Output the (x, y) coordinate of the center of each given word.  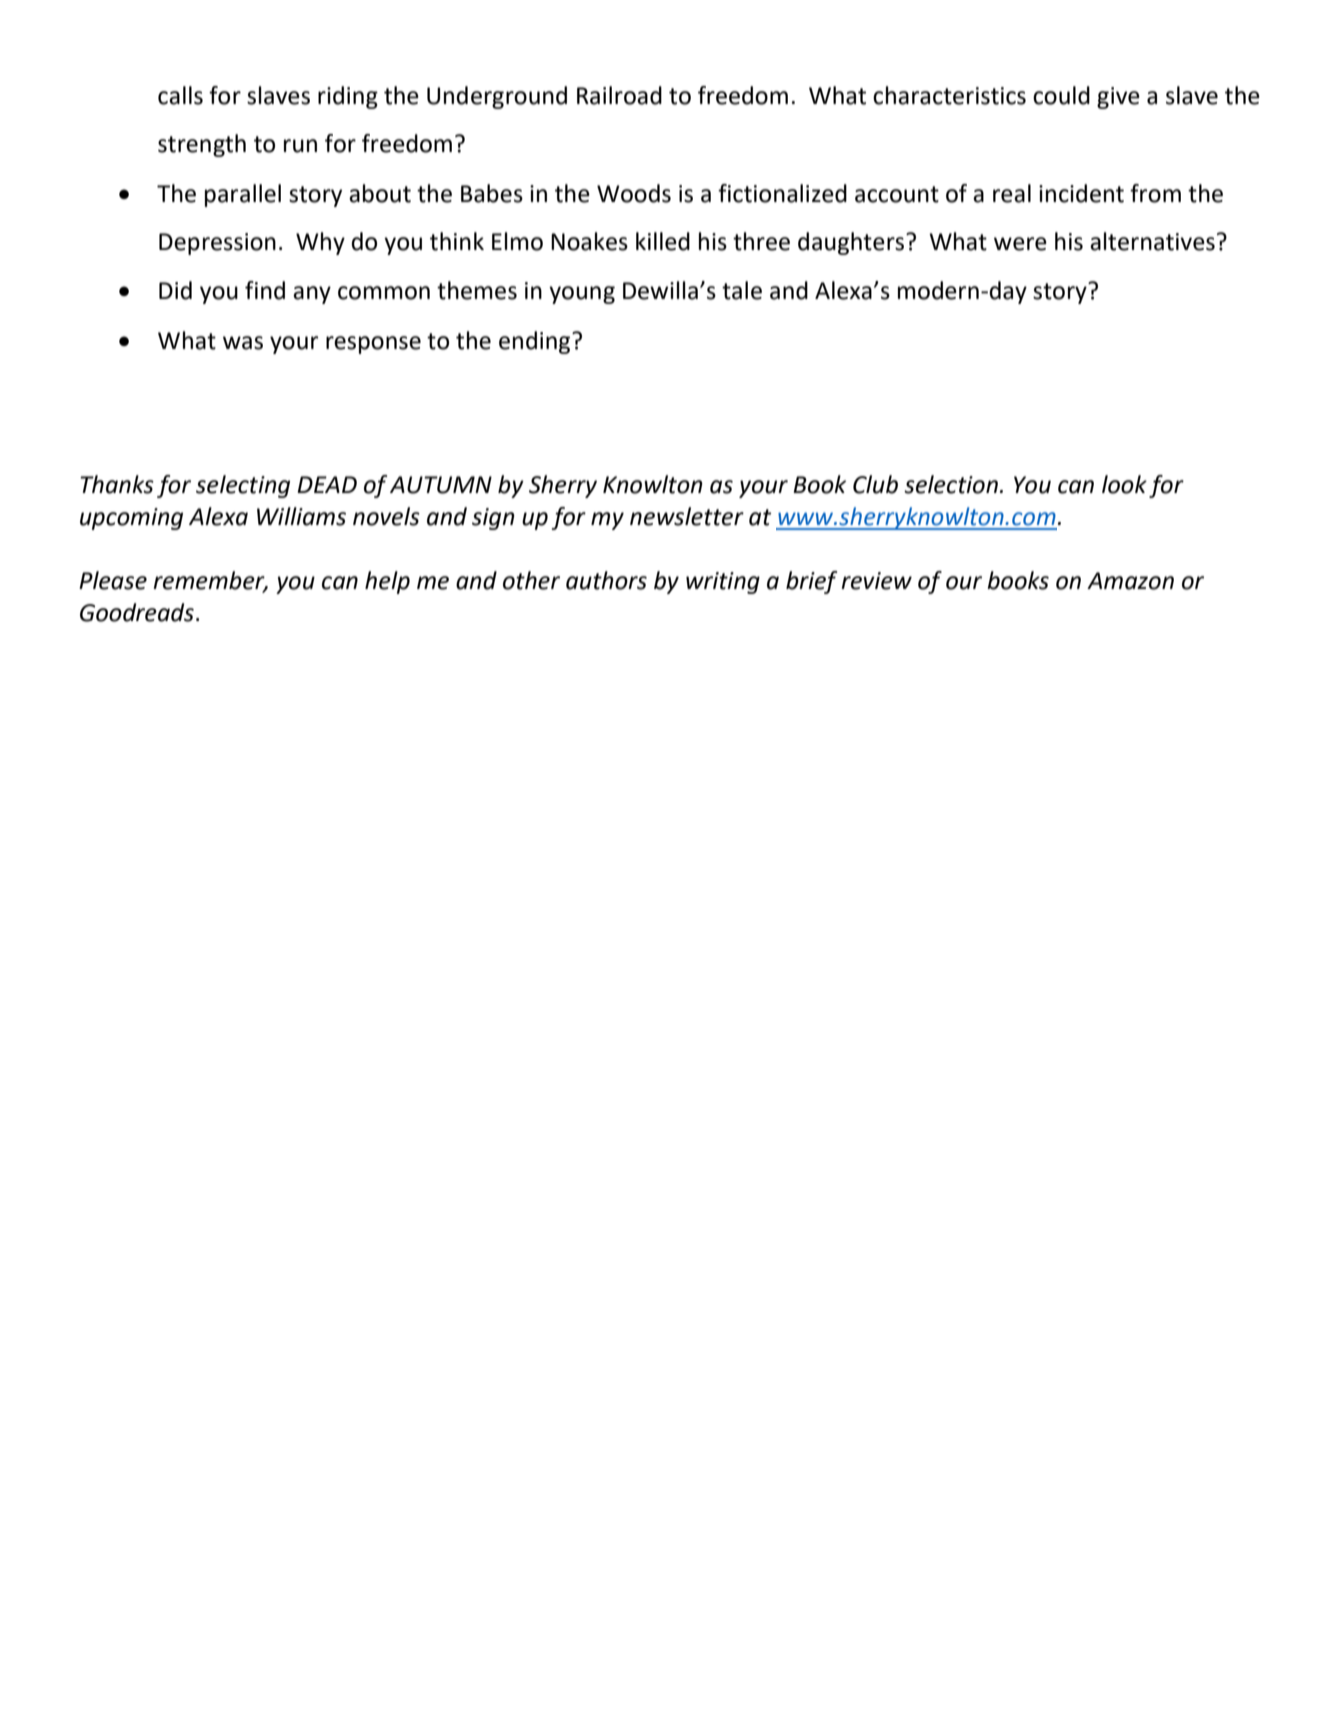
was (243, 343)
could (1061, 95)
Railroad (619, 95)
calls (180, 95)
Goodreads (137, 612)
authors (606, 580)
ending (536, 342)
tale (742, 290)
